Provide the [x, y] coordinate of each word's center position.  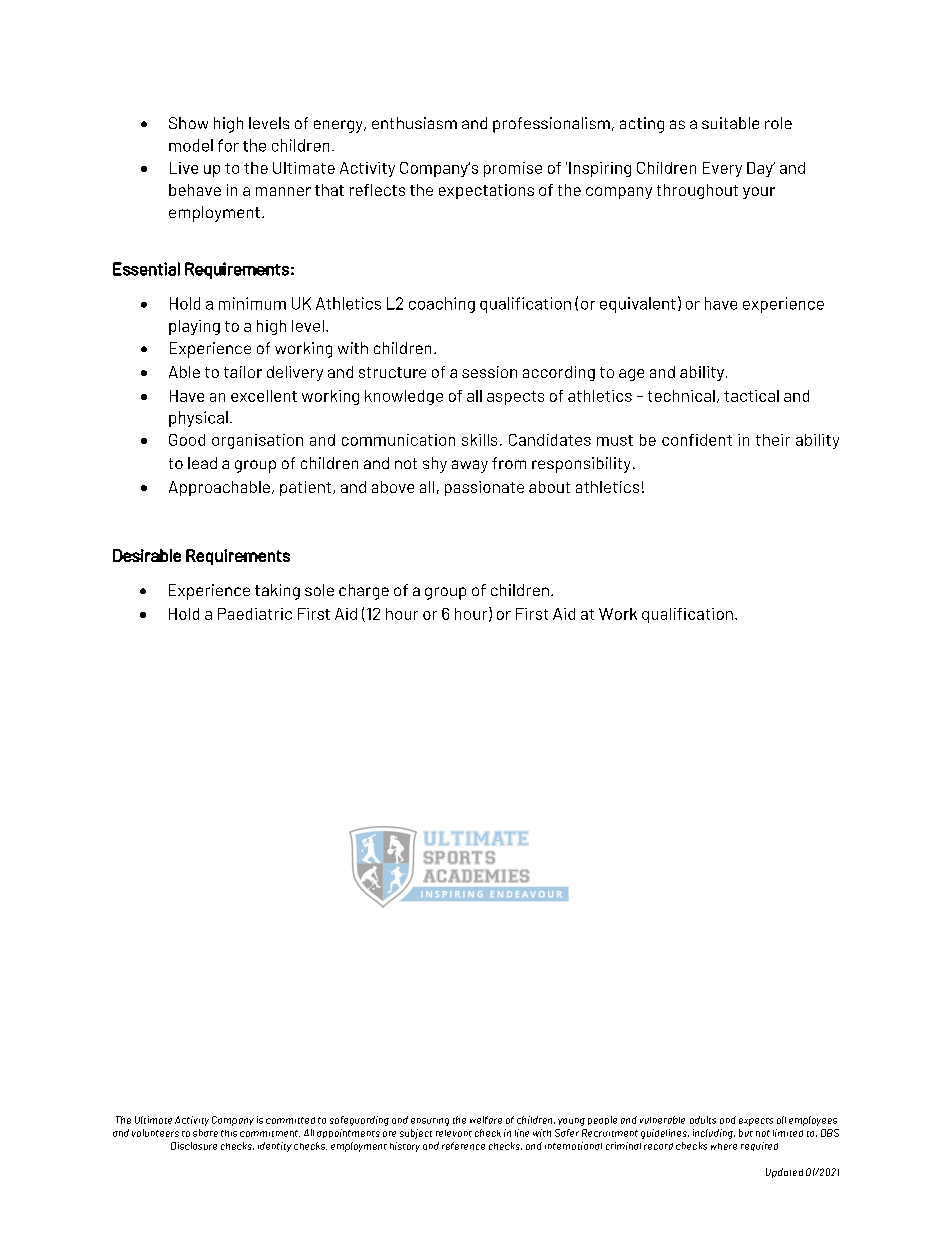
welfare [486, 1120]
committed [290, 1120]
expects [756, 1122]
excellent [264, 396]
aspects [515, 398]
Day [761, 169]
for [228, 145]
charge [364, 592]
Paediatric [255, 614]
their [773, 440]
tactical [751, 396]
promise [513, 169]
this [229, 1133]
